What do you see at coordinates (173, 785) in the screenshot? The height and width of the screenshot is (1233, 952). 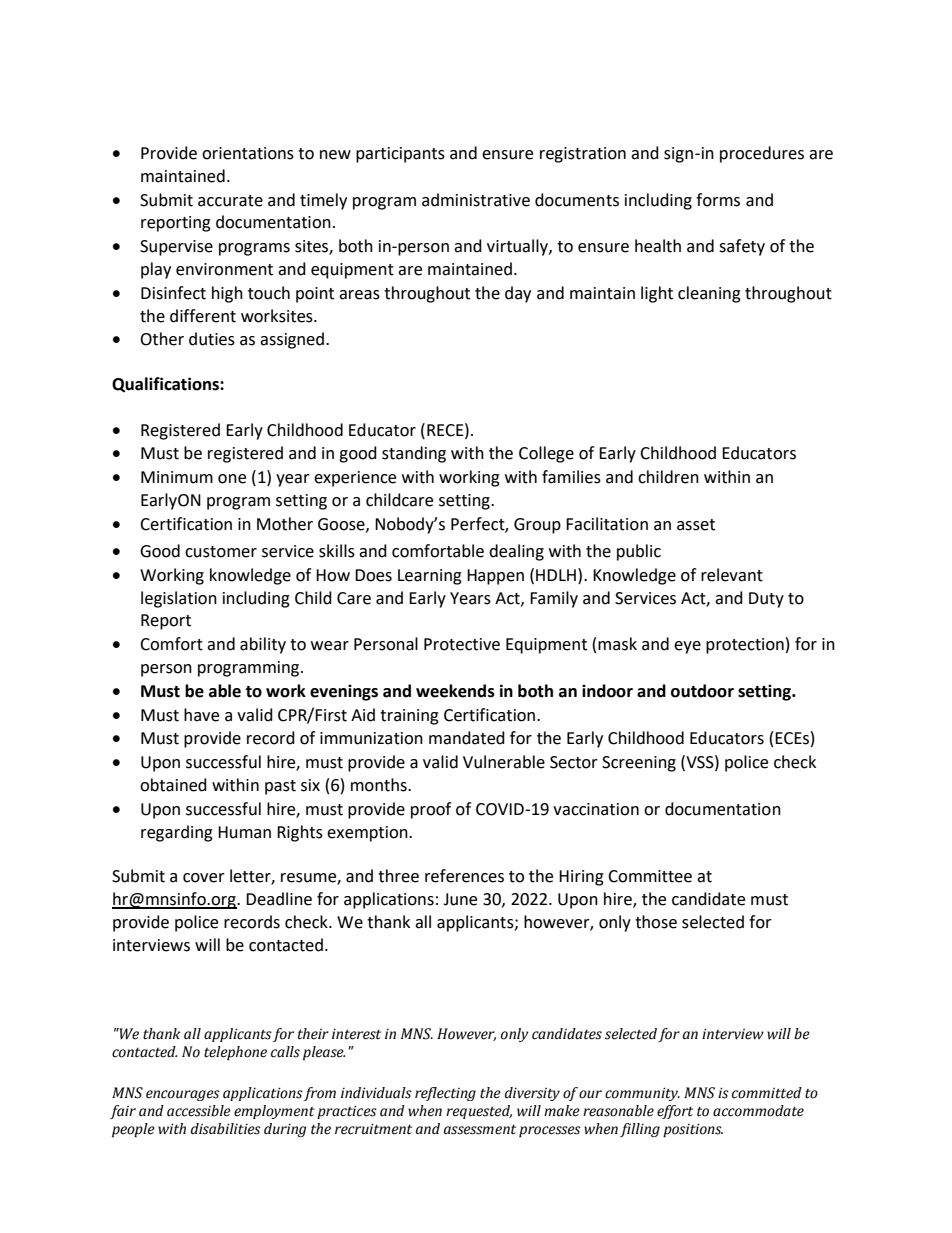 I see `obtained` at bounding box center [173, 785].
